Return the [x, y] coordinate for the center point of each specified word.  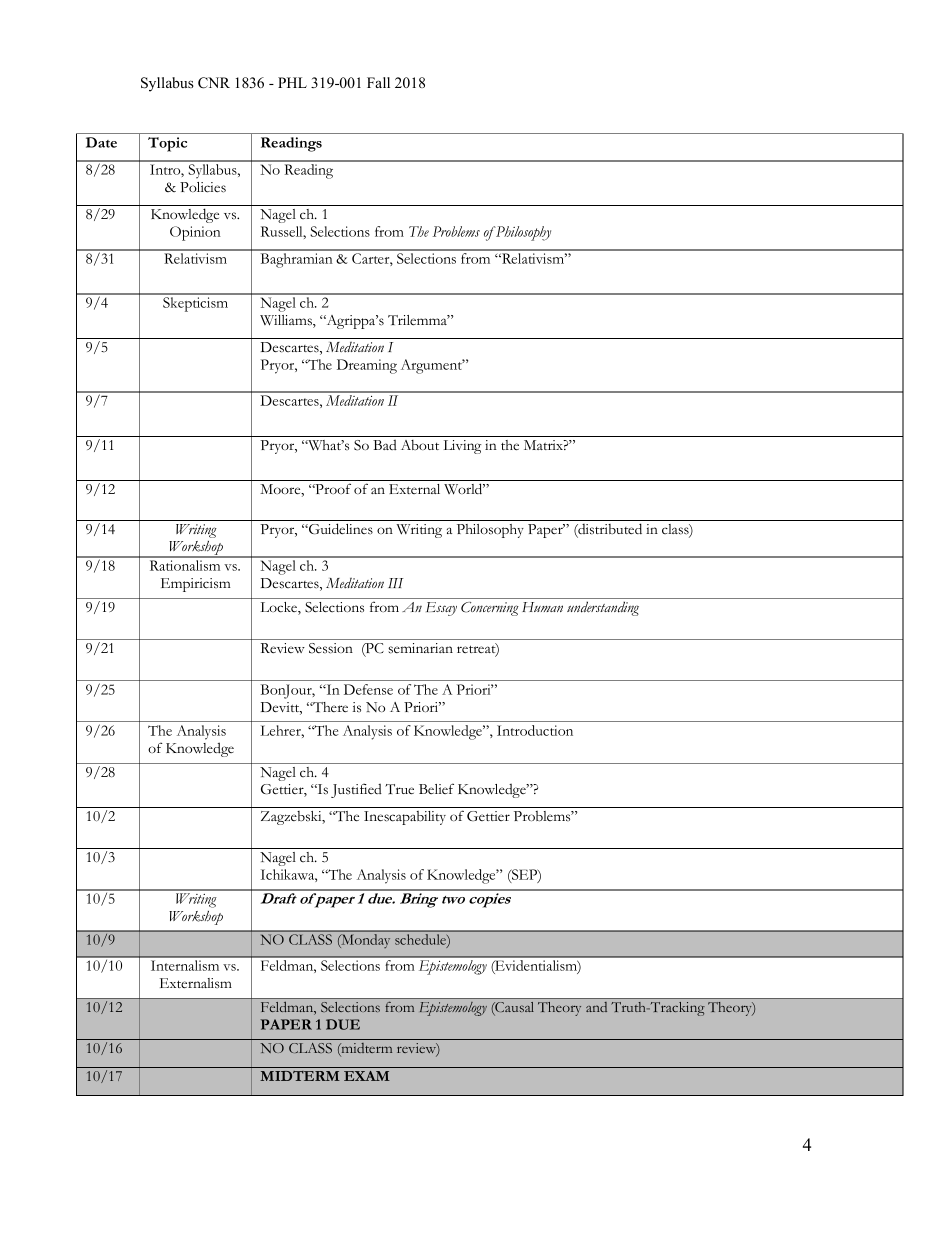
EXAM [367, 1076]
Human [542, 607]
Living [463, 447]
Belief [436, 788]
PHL [292, 82]
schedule [421, 940]
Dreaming [367, 366]
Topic [167, 144]
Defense [368, 689]
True [399, 789]
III [395, 583]
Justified [356, 790]
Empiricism [196, 585]
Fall [378, 82]
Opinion [195, 233]
